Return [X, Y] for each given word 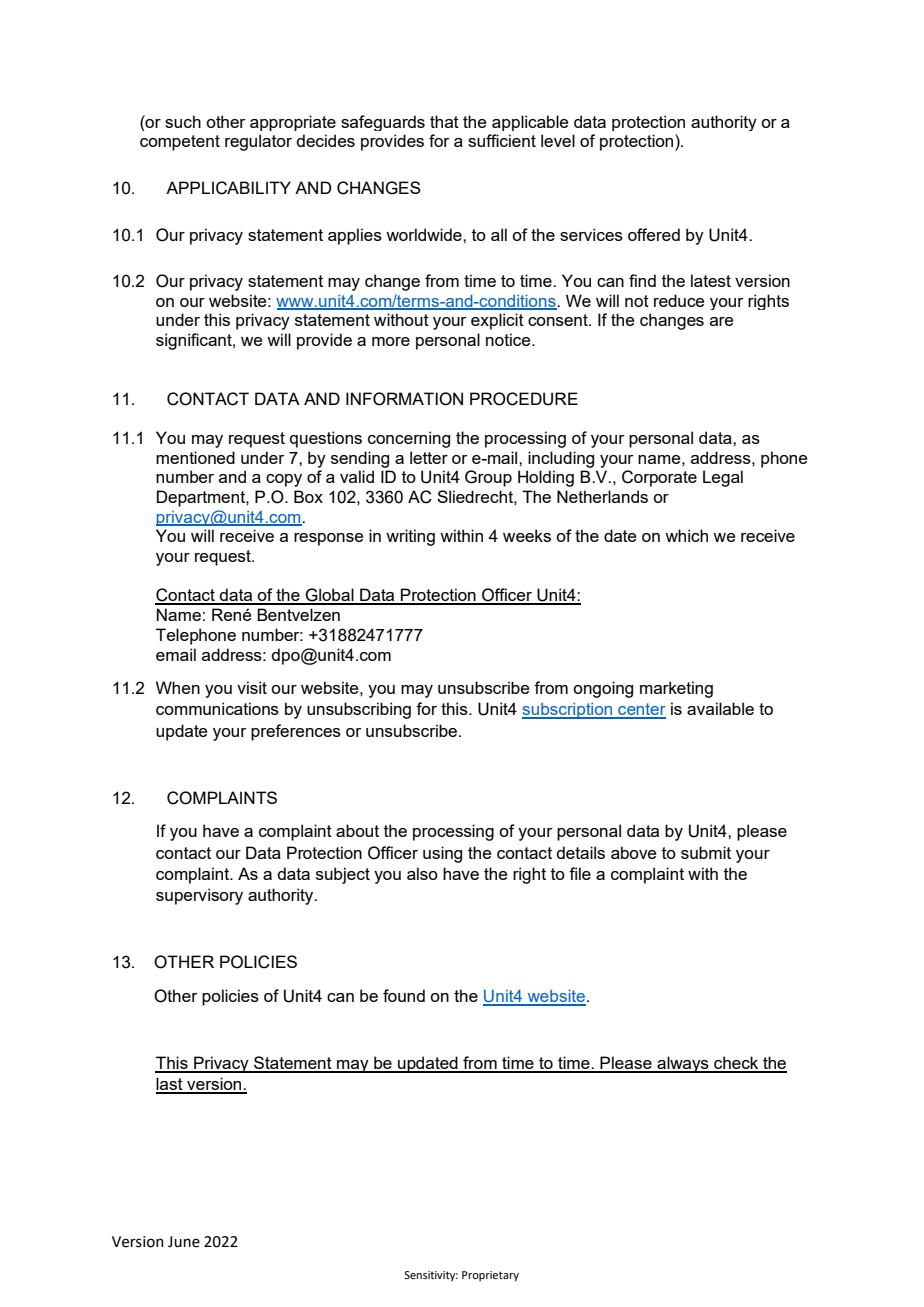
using [442, 854]
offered [654, 234]
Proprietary [490, 1276]
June [184, 1242]
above [633, 852]
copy [284, 480]
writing [410, 537]
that [444, 121]
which [686, 535]
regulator [258, 142]
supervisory [199, 896]
